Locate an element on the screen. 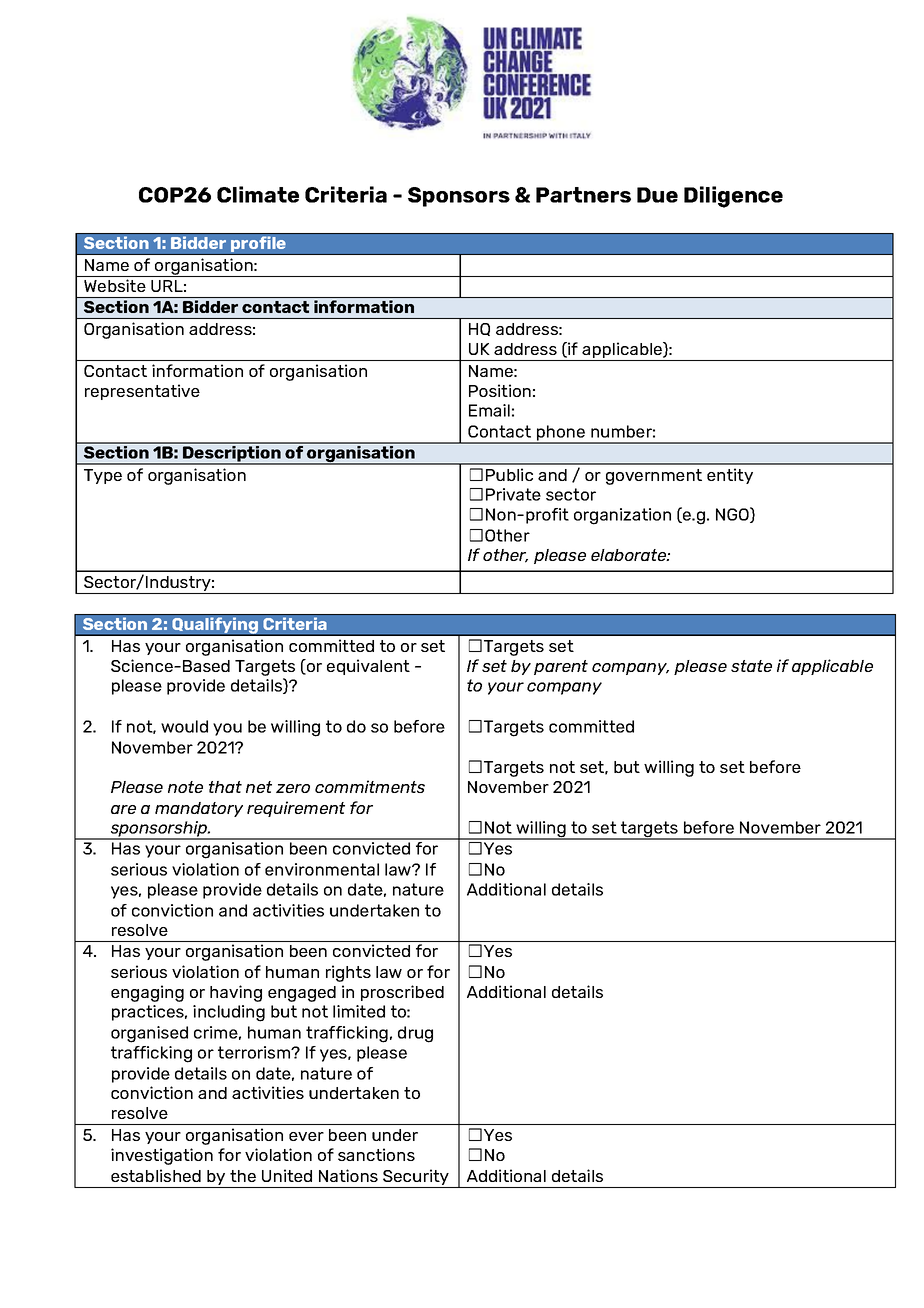 The image size is (924, 1308). would is located at coordinates (184, 726).
